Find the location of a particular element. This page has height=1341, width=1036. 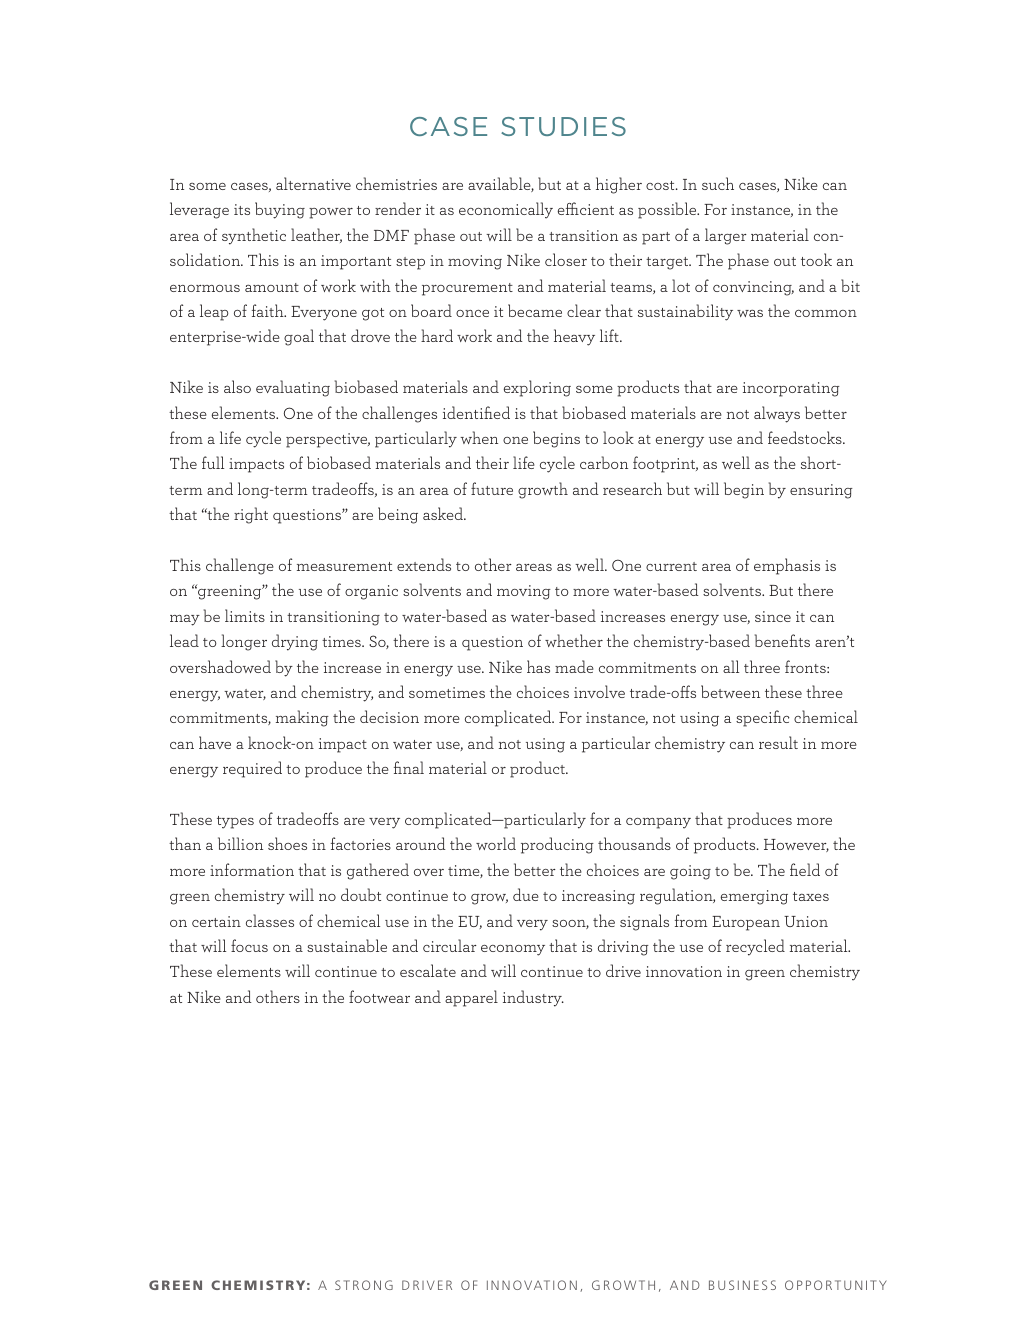

such is located at coordinates (718, 183).
